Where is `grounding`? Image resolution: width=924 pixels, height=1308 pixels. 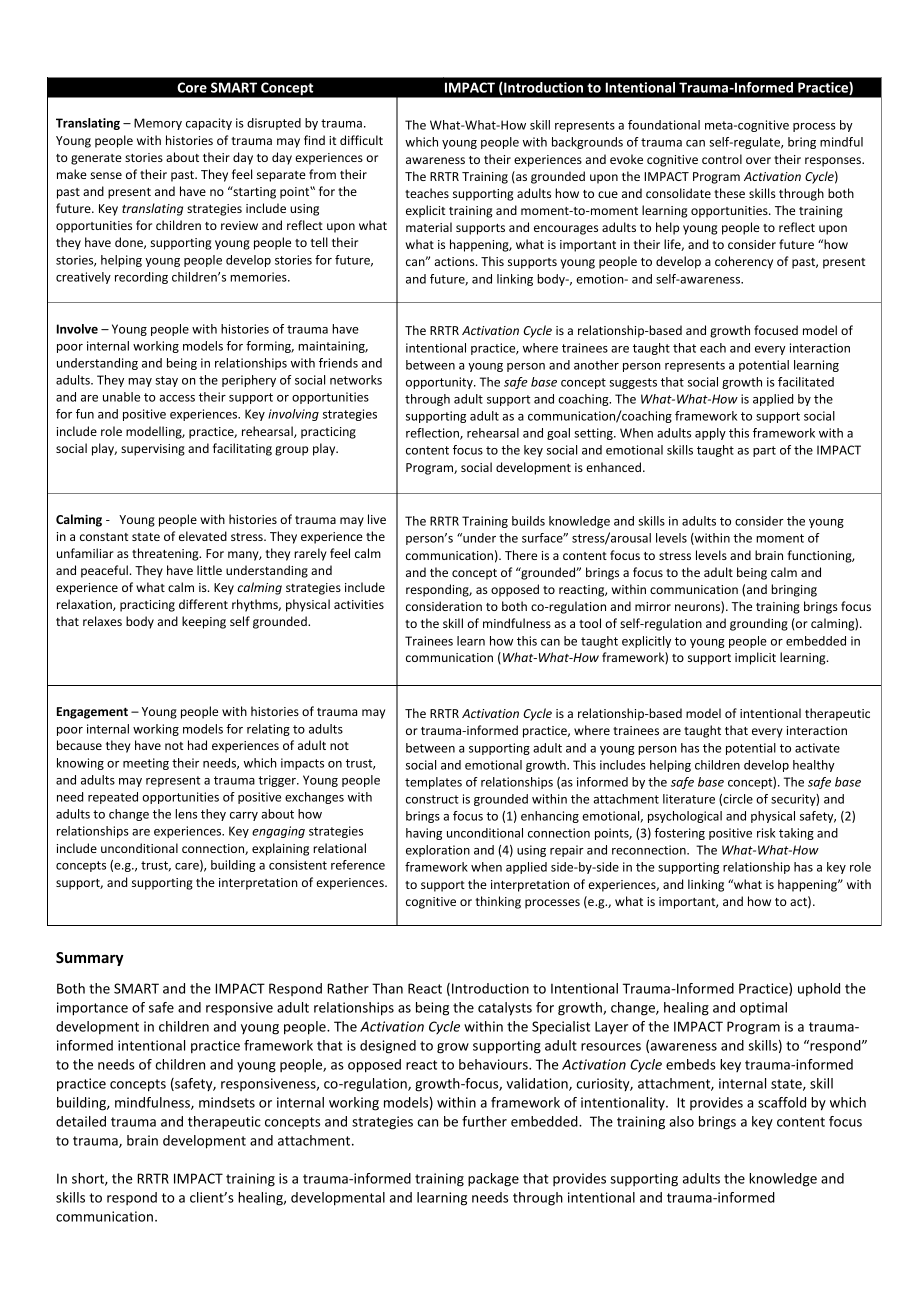 grounding is located at coordinates (759, 624).
